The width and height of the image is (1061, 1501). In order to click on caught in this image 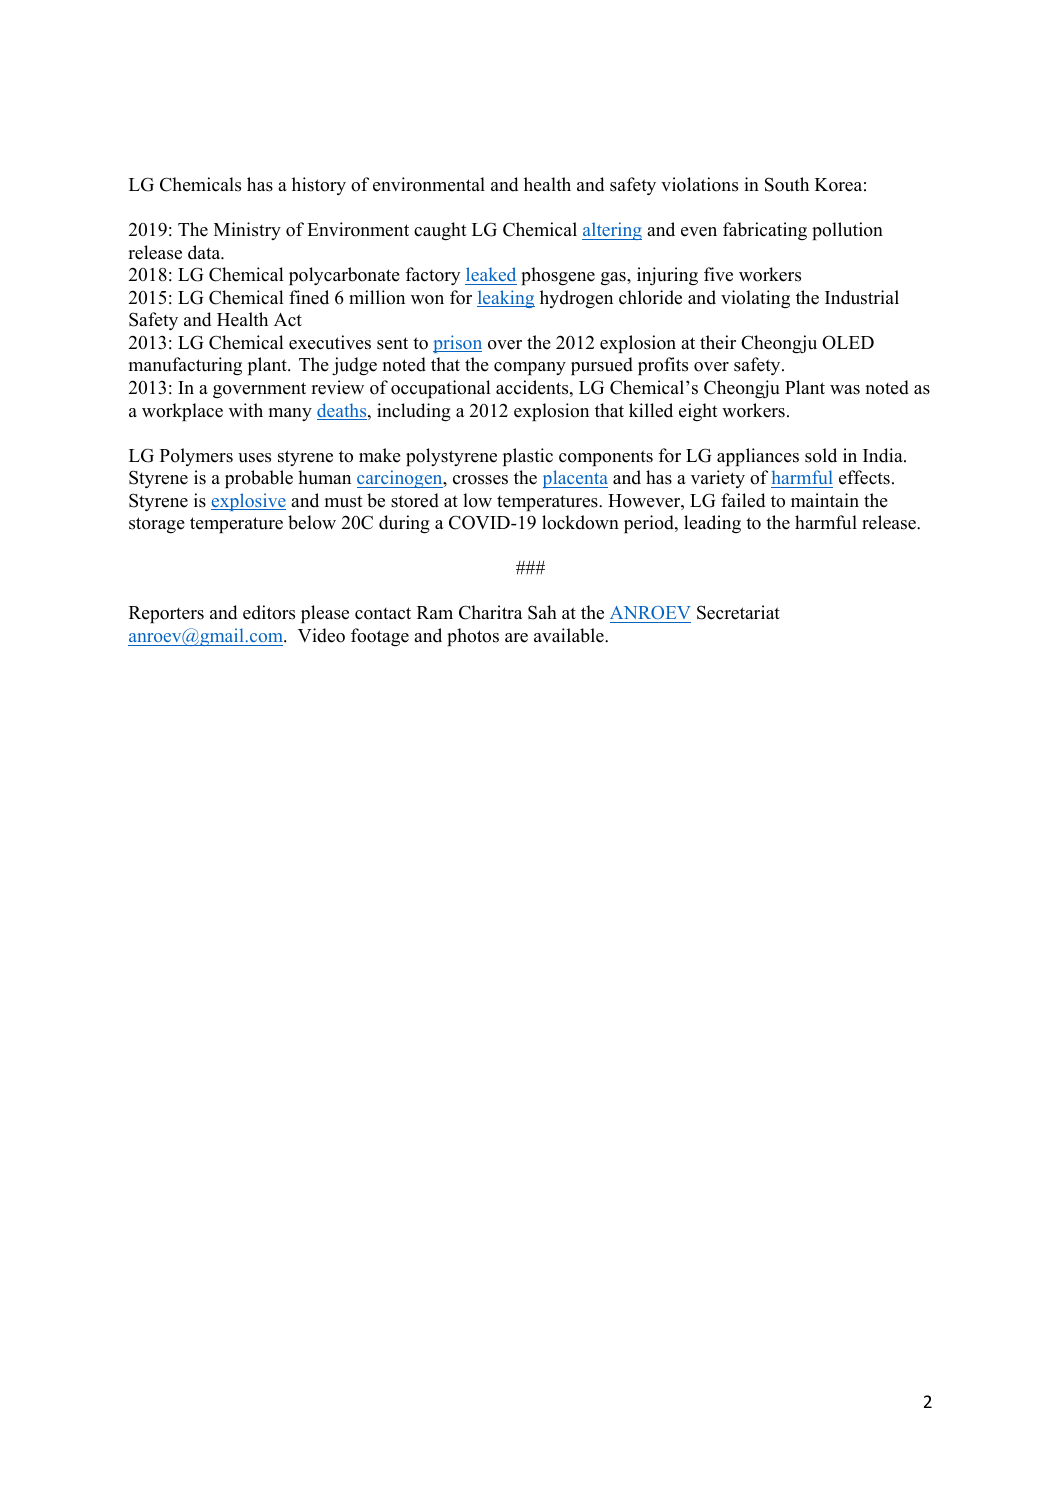, I will do `click(440, 231)`.
